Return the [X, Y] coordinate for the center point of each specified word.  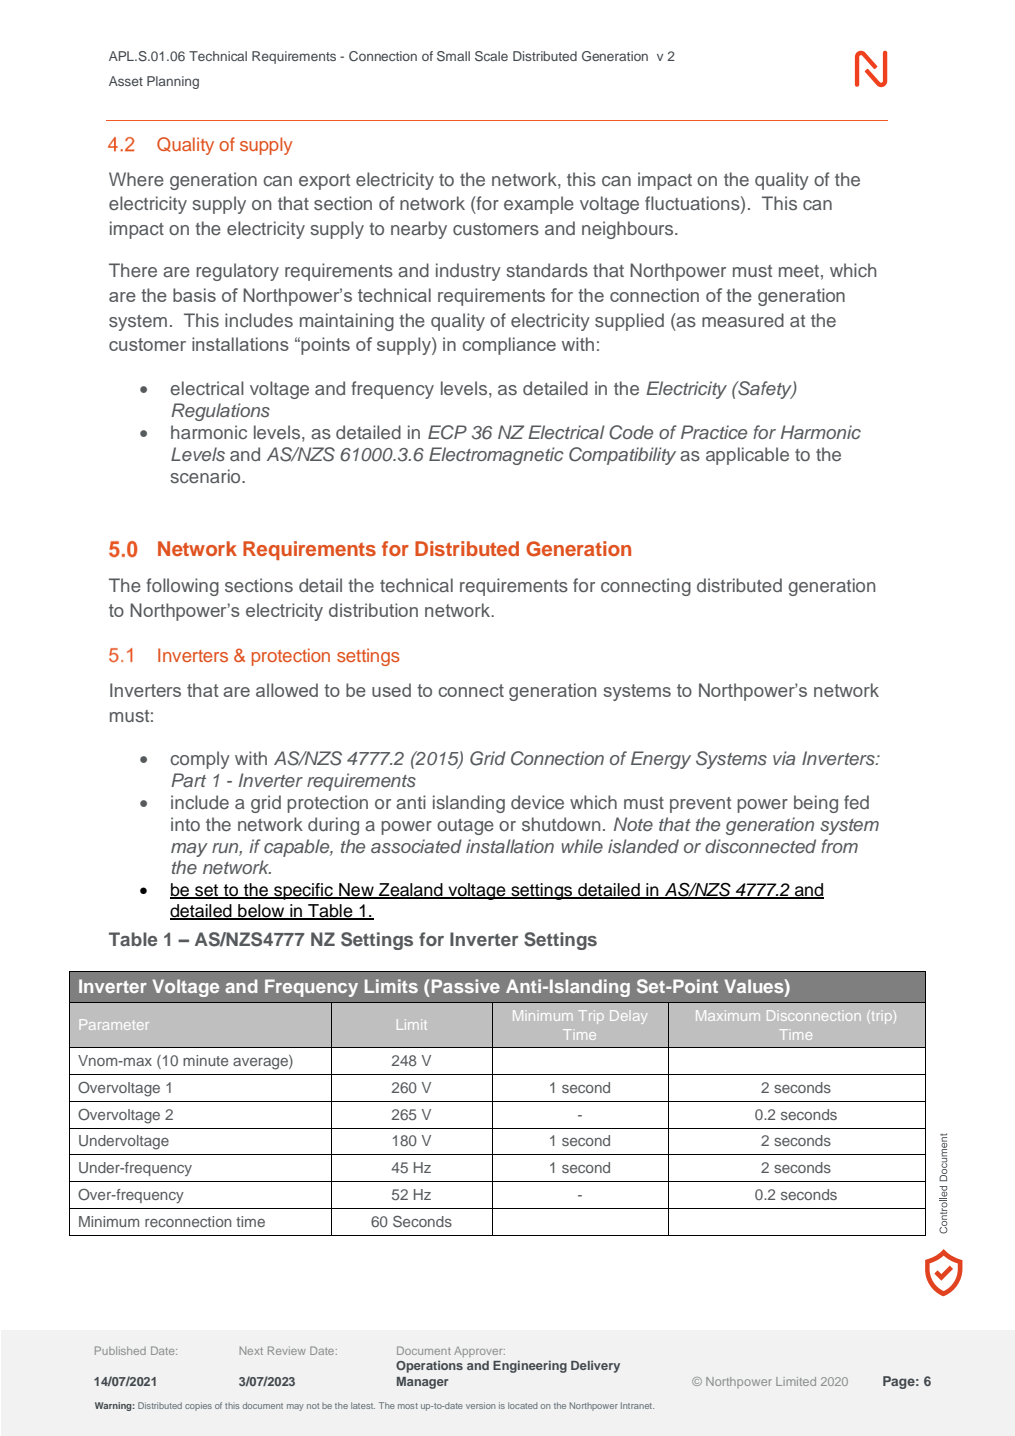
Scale [491, 56]
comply [200, 760]
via [784, 758]
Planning [173, 82]
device [537, 802]
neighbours [629, 230]
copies [198, 1406]
